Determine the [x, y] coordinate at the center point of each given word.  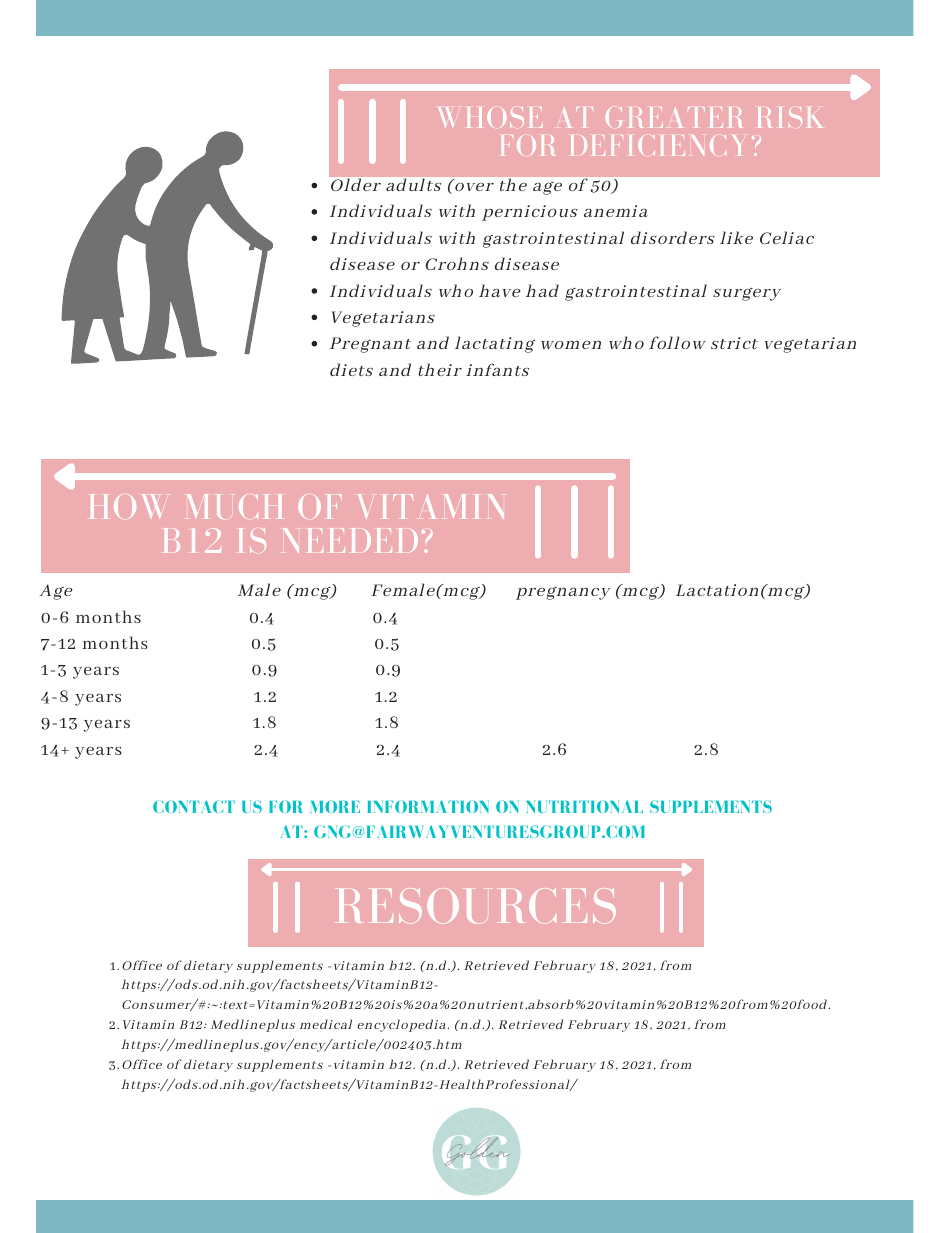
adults [413, 185]
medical [326, 1024]
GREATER [673, 117]
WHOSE [490, 117]
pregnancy [563, 593]
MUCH [234, 506]
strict [734, 343]
